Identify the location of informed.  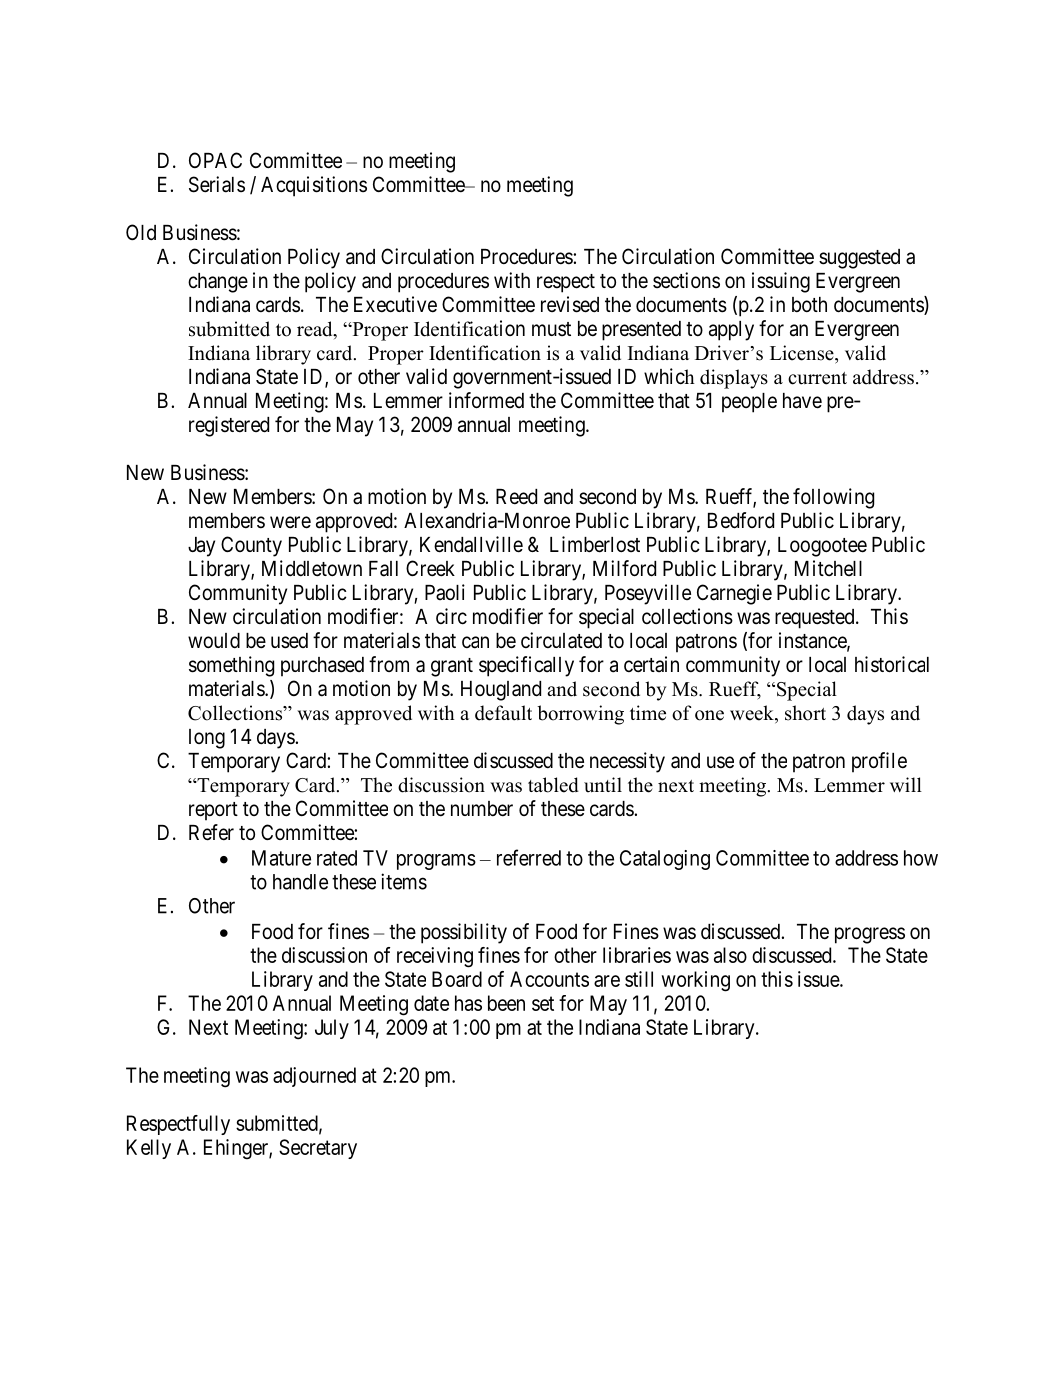
(486, 400).
